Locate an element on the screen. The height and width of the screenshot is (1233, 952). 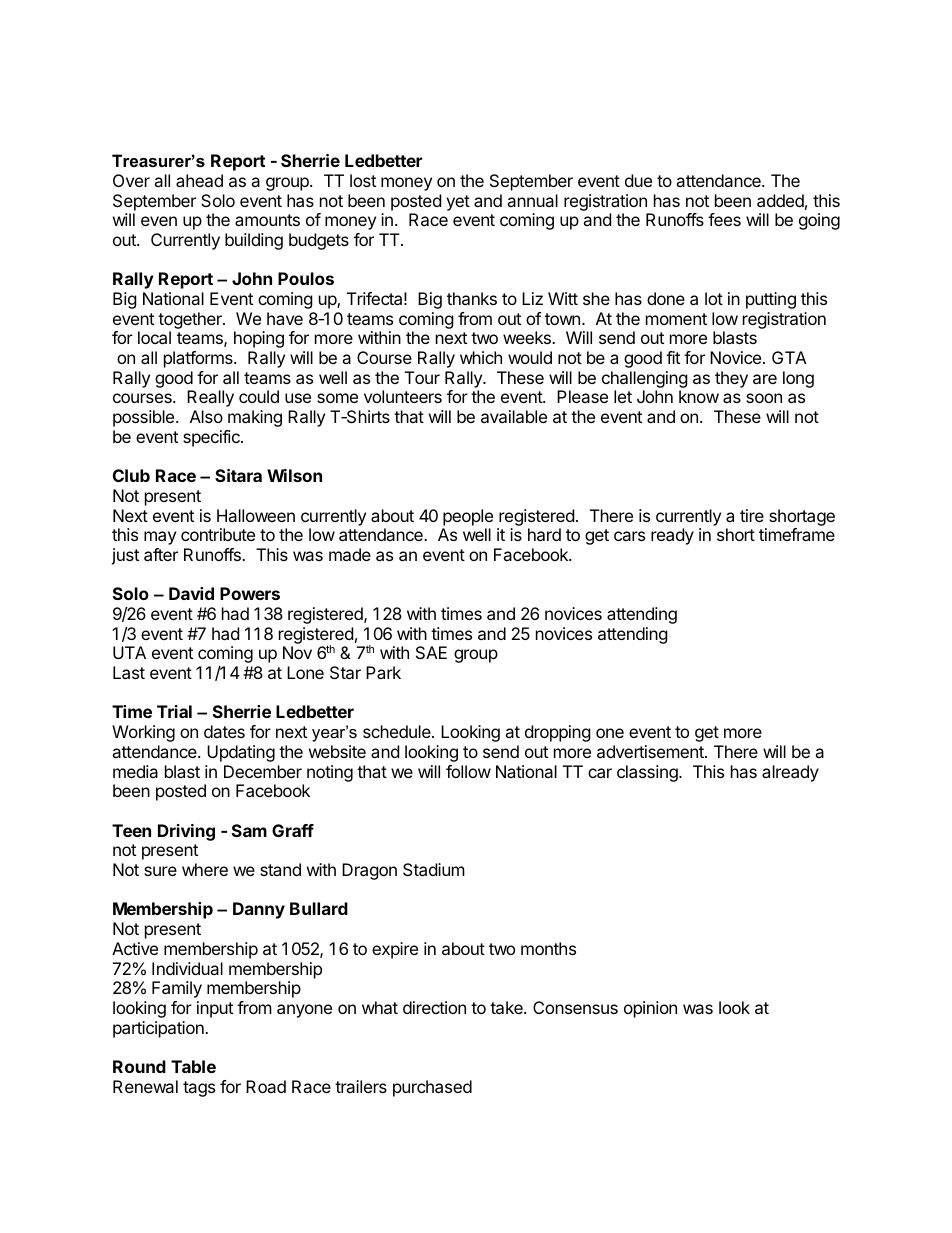
yet is located at coordinates (458, 203).
